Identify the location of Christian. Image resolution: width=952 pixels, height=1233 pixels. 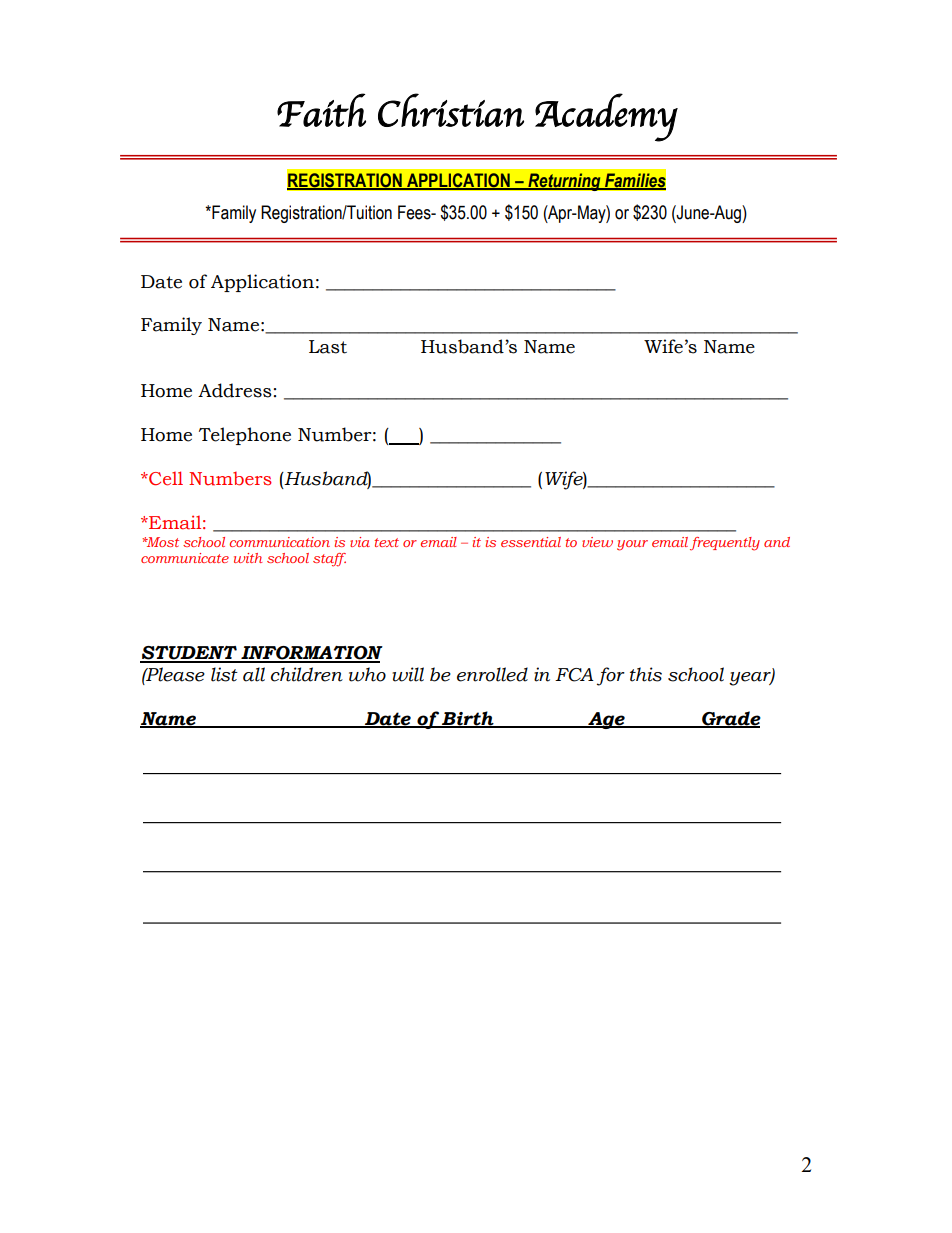
(451, 110).
